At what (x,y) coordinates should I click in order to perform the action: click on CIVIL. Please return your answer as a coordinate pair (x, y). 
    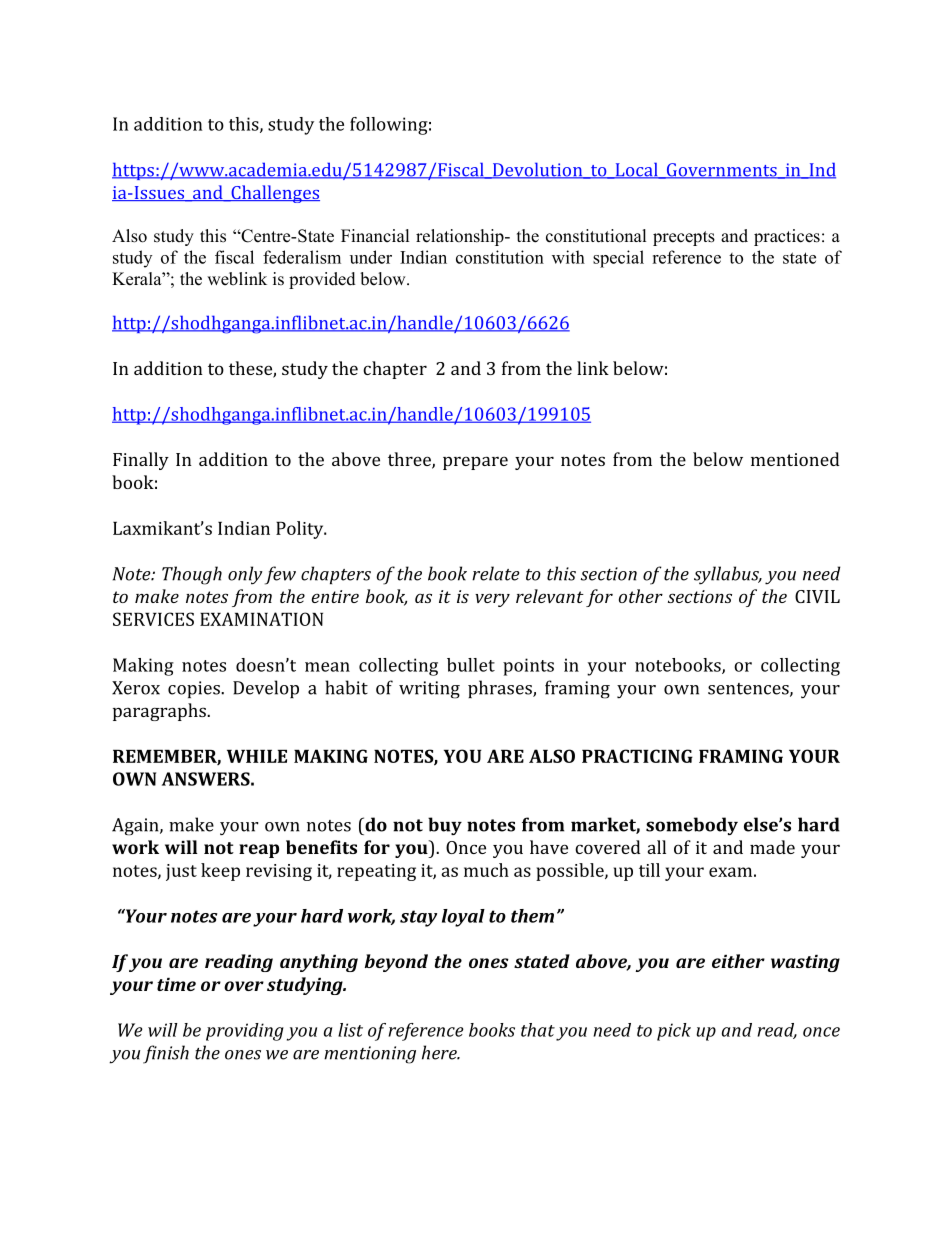
    Looking at the image, I should click on (817, 596).
